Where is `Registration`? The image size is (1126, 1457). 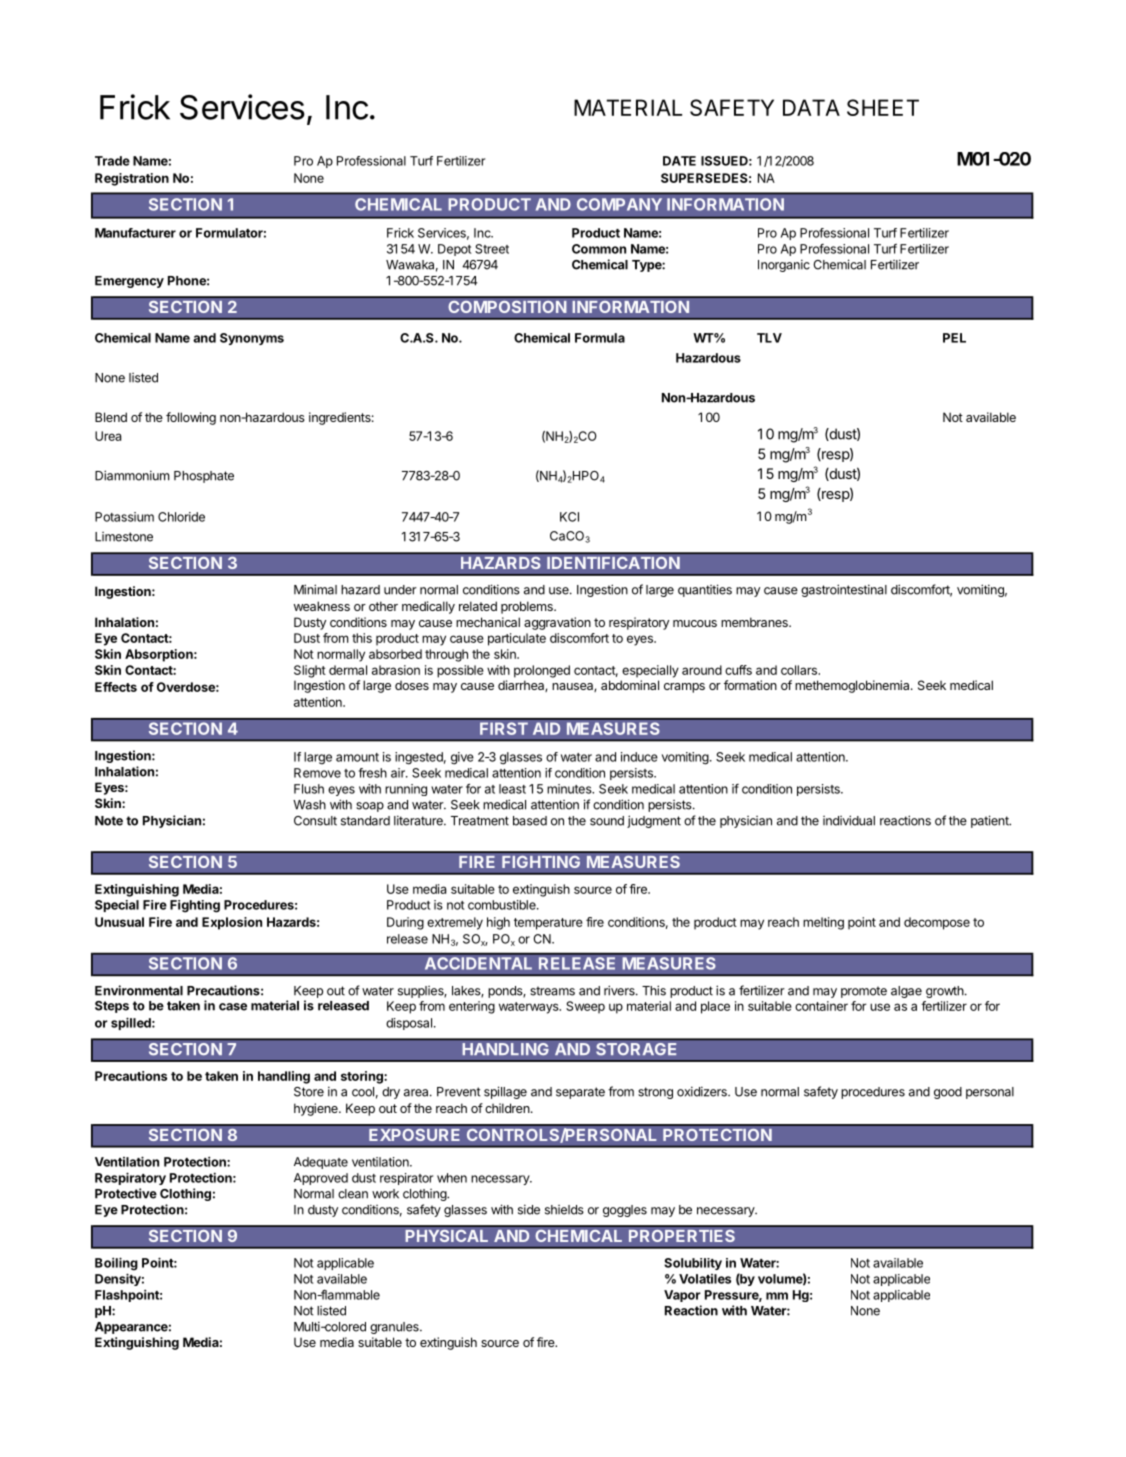
Registration is located at coordinates (132, 179).
